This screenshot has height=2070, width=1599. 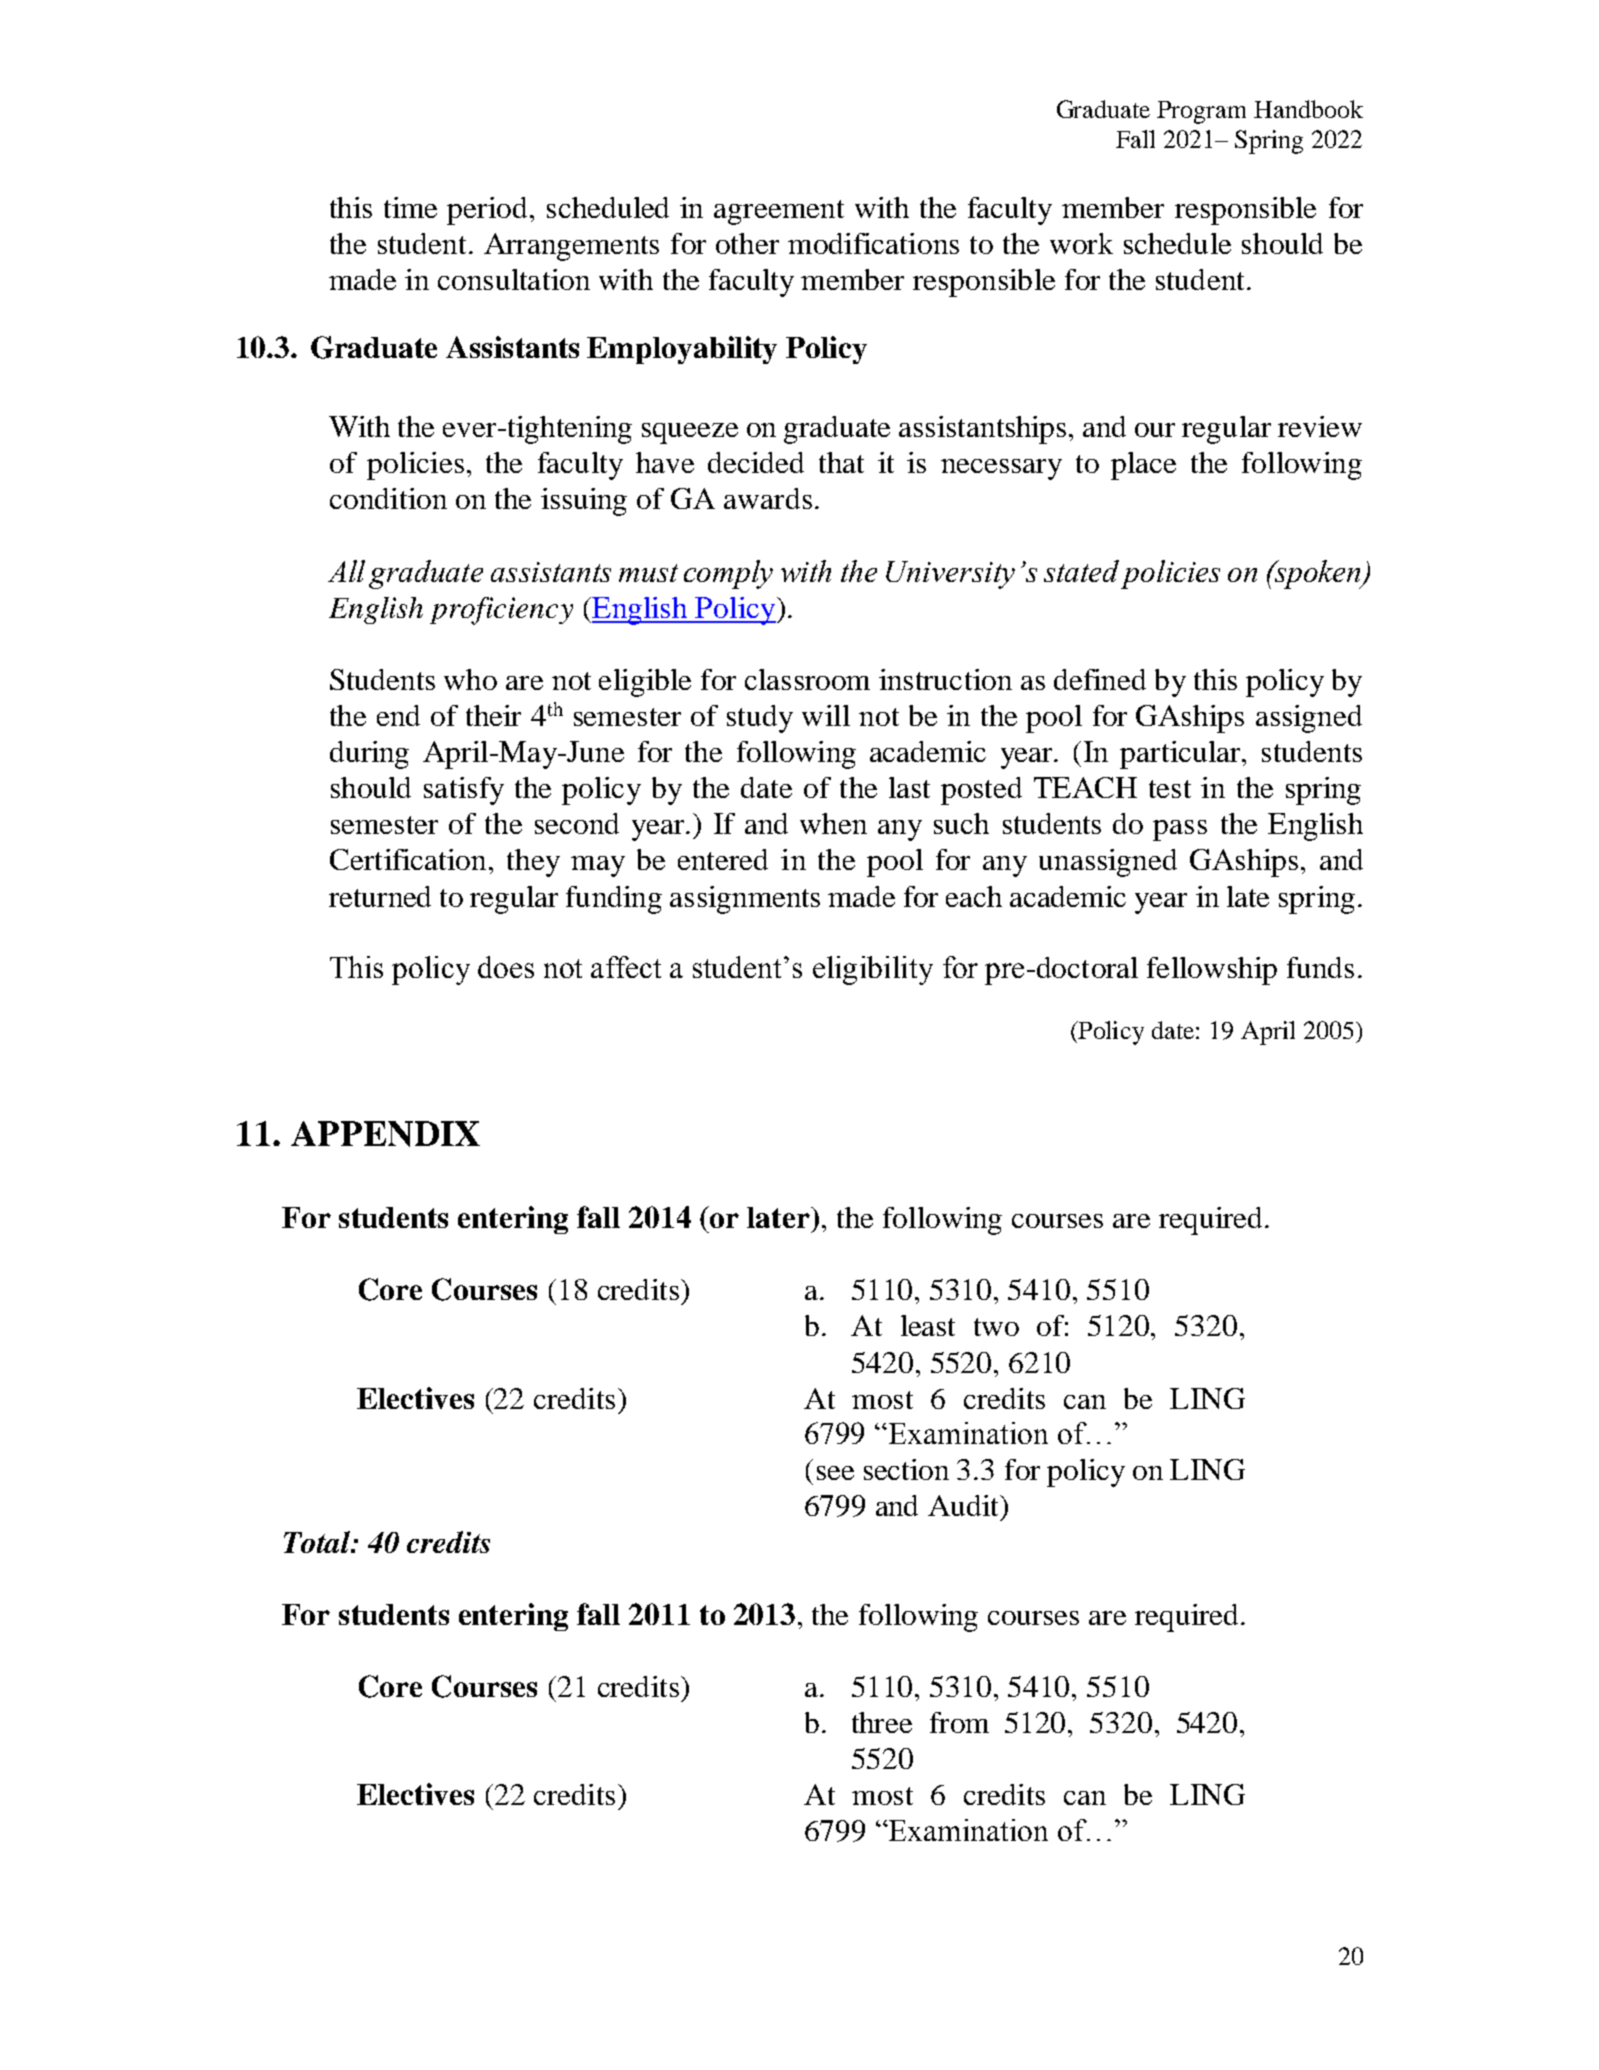 What do you see at coordinates (882, 1722) in the screenshot?
I see `three` at bounding box center [882, 1722].
